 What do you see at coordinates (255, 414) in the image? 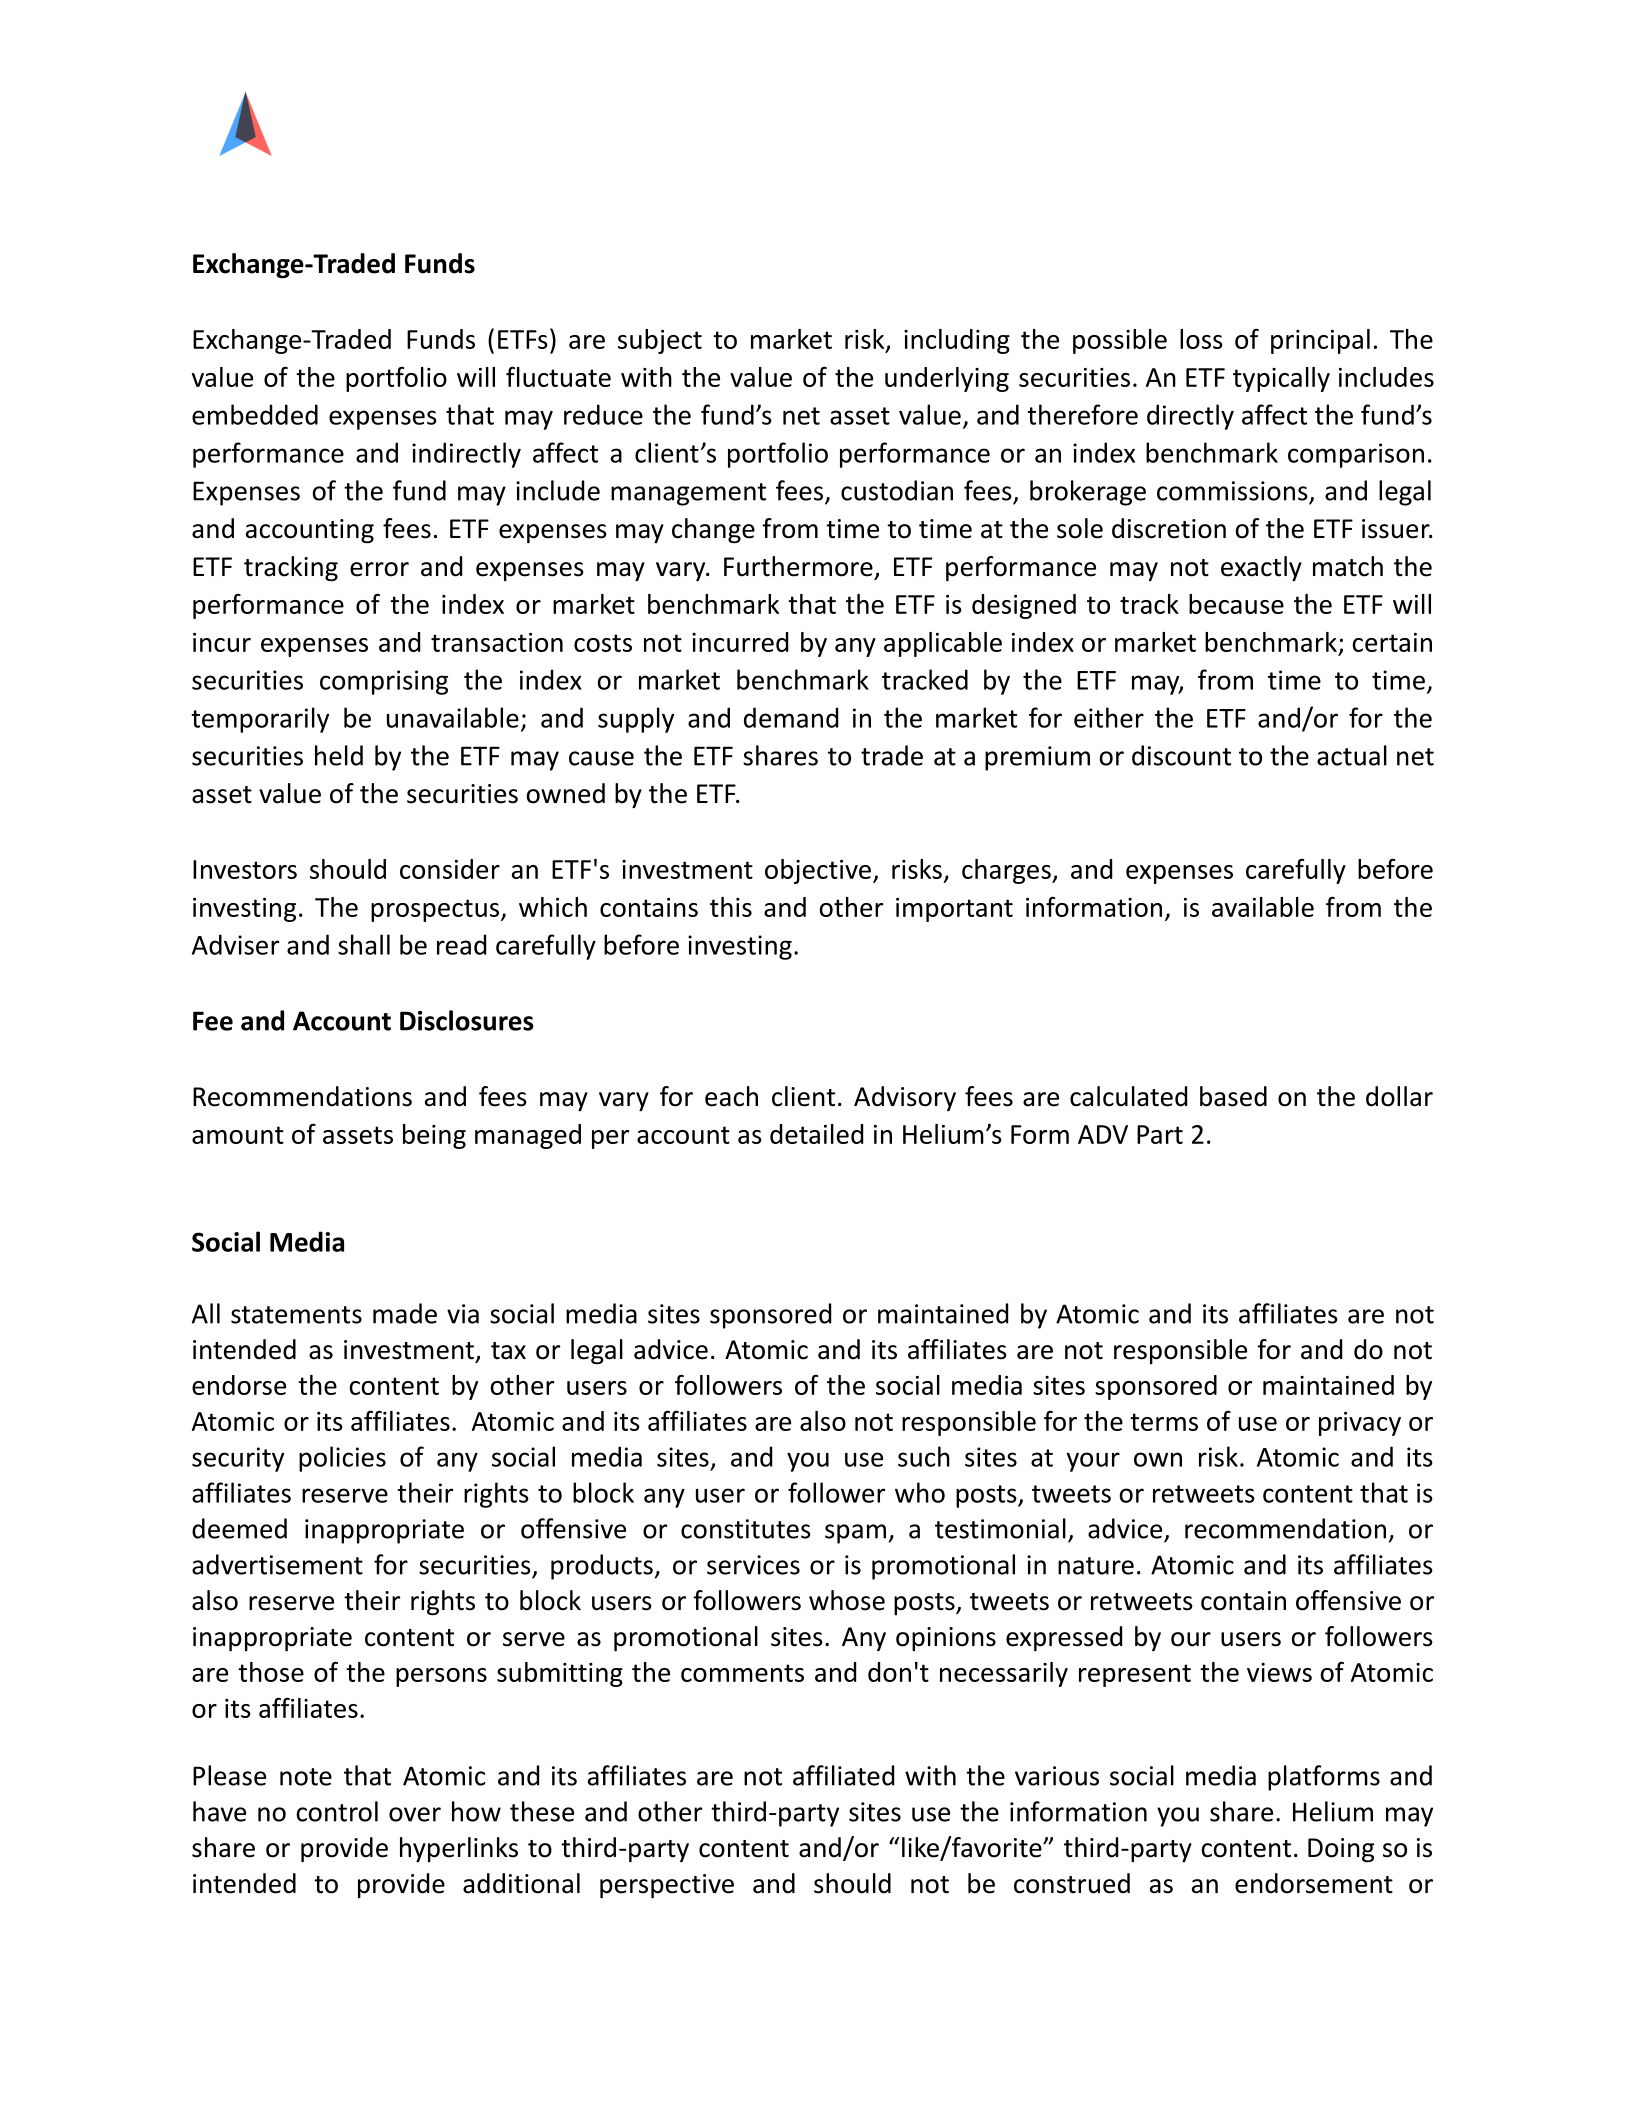
I see `embedded` at bounding box center [255, 414].
